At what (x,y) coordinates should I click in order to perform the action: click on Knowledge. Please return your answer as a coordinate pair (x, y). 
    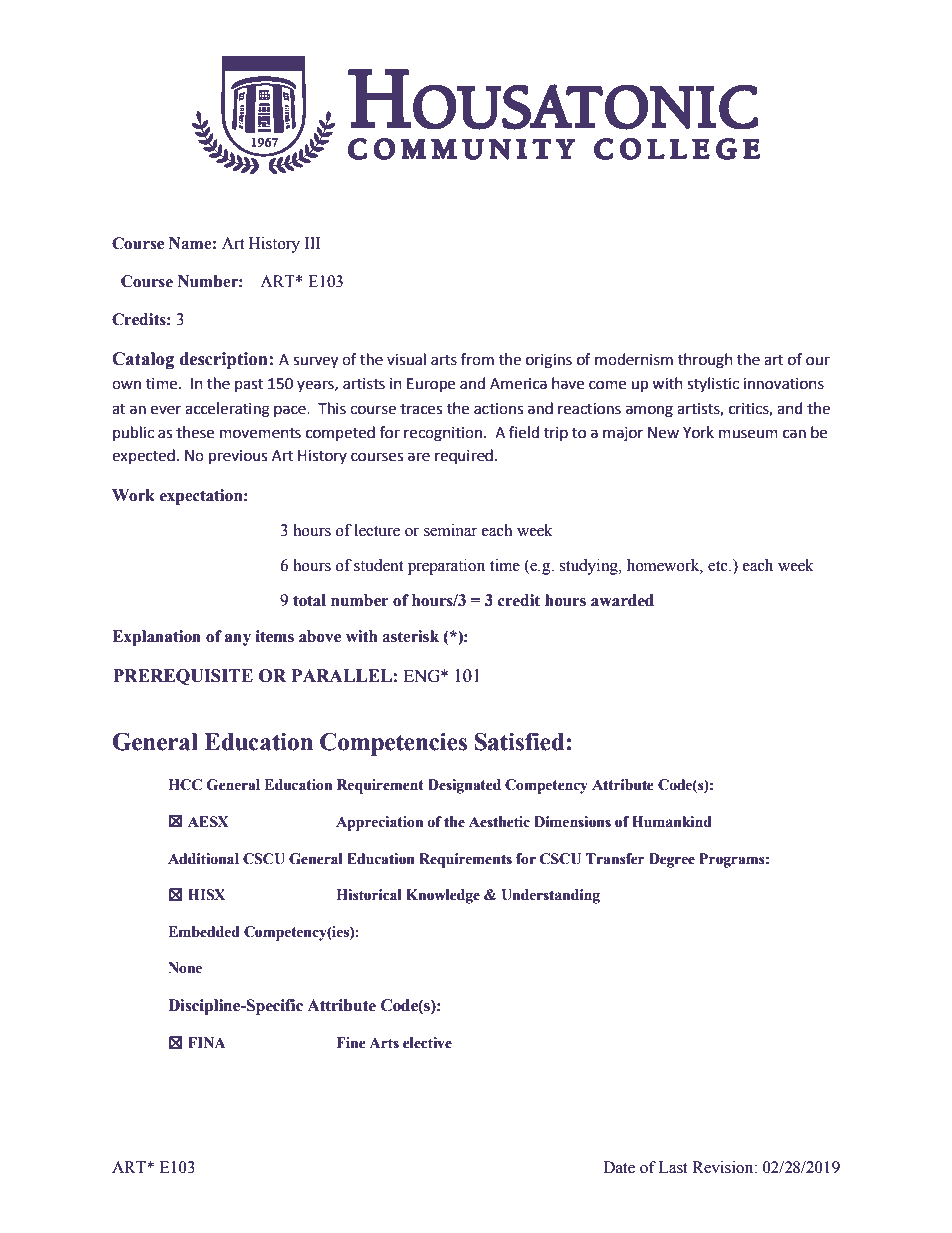
    Looking at the image, I should click on (443, 896).
